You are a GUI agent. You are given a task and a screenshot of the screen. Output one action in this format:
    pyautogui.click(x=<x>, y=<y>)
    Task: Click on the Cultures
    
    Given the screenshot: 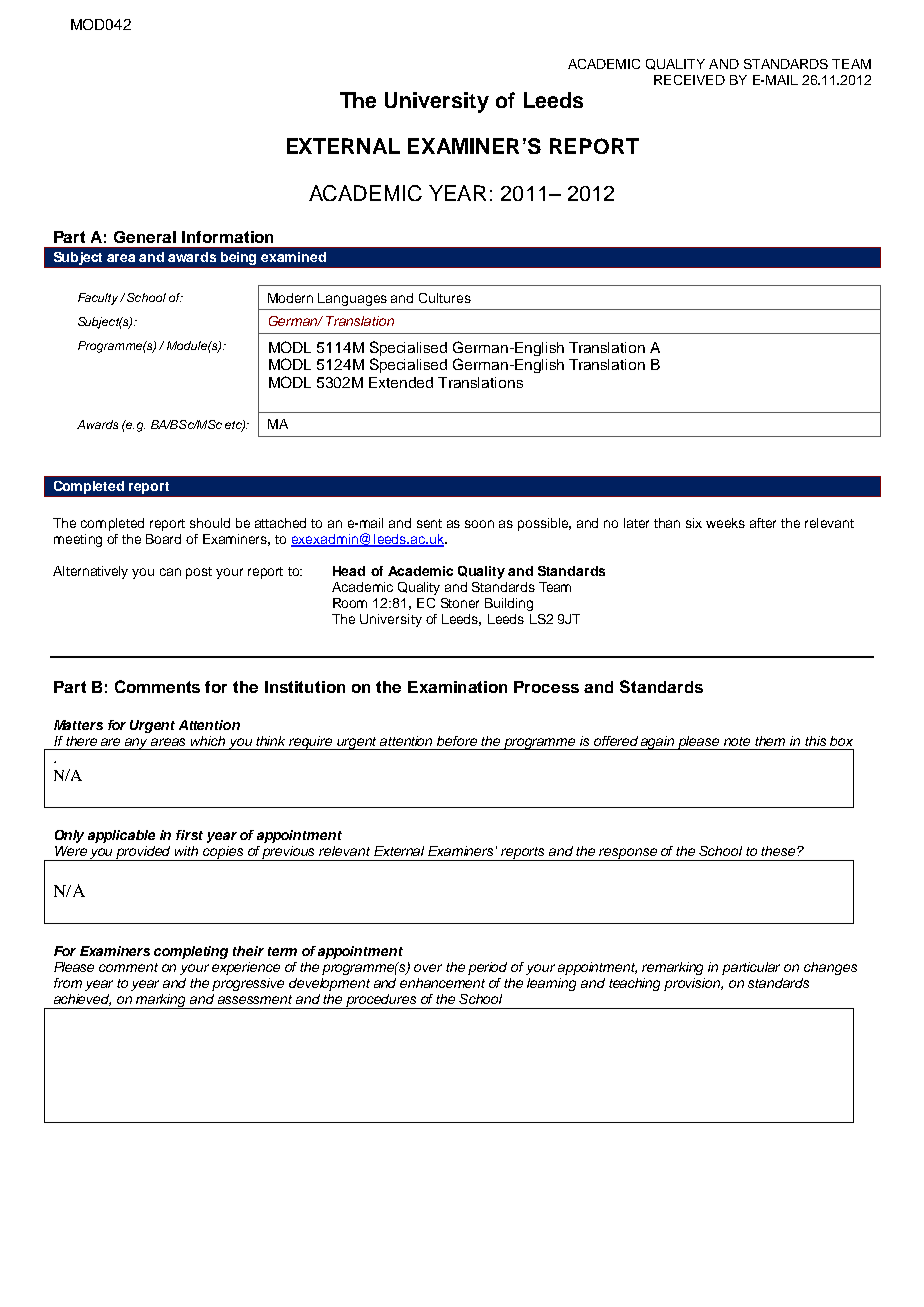 What is the action you would take?
    pyautogui.click(x=445, y=298)
